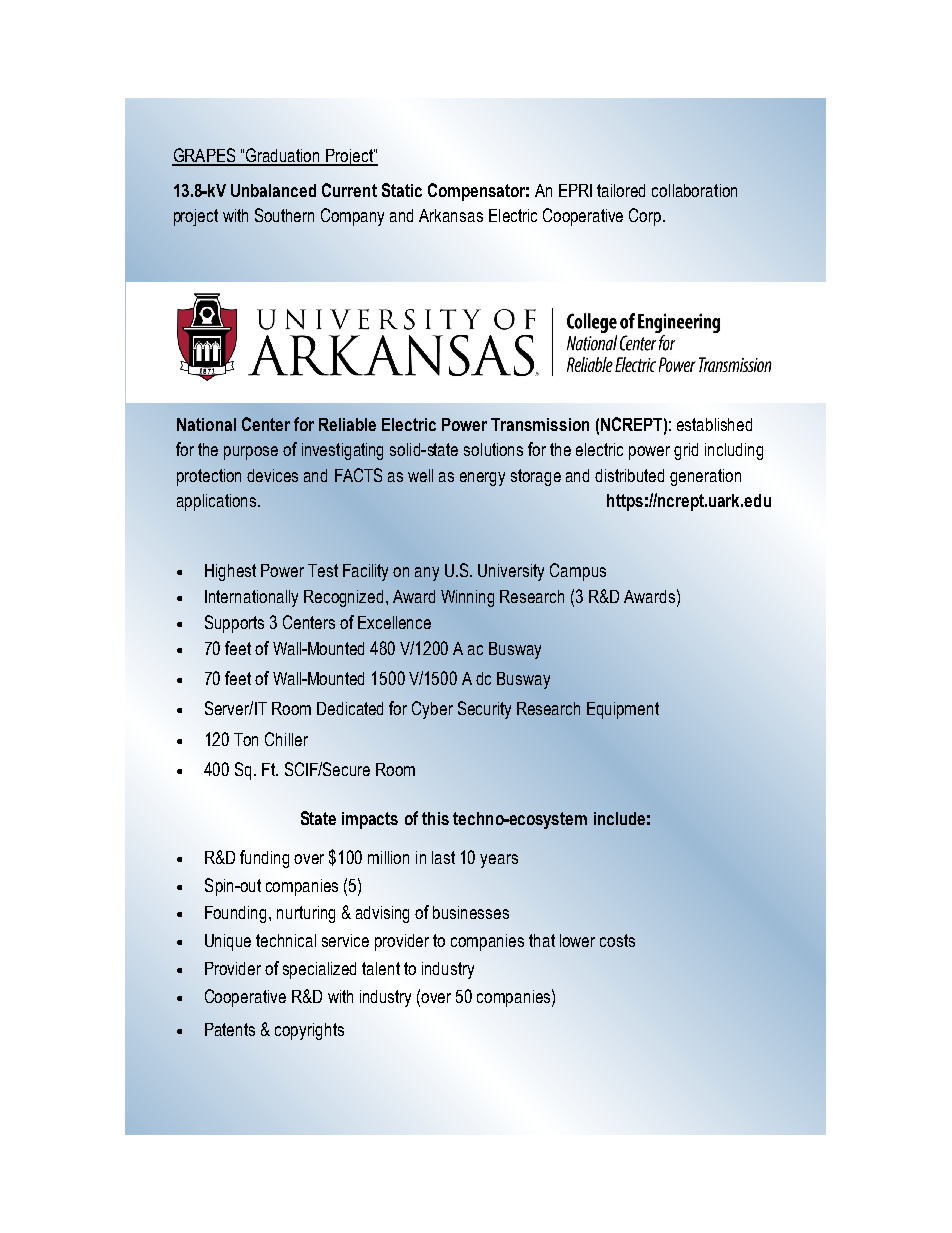  I want to click on Unbalanced, so click(273, 190).
